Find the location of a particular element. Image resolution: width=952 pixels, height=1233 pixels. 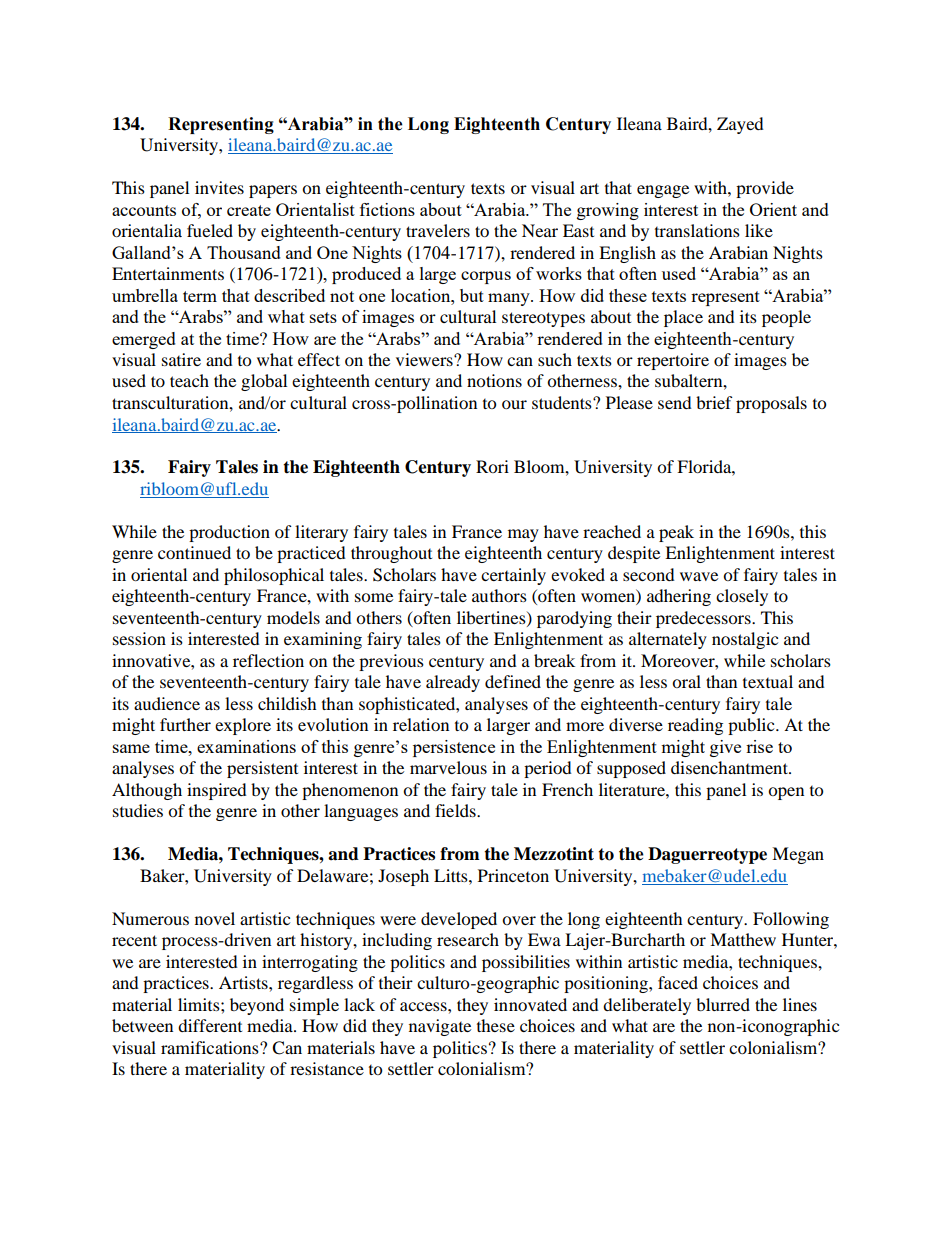

session is located at coordinates (139, 638).
